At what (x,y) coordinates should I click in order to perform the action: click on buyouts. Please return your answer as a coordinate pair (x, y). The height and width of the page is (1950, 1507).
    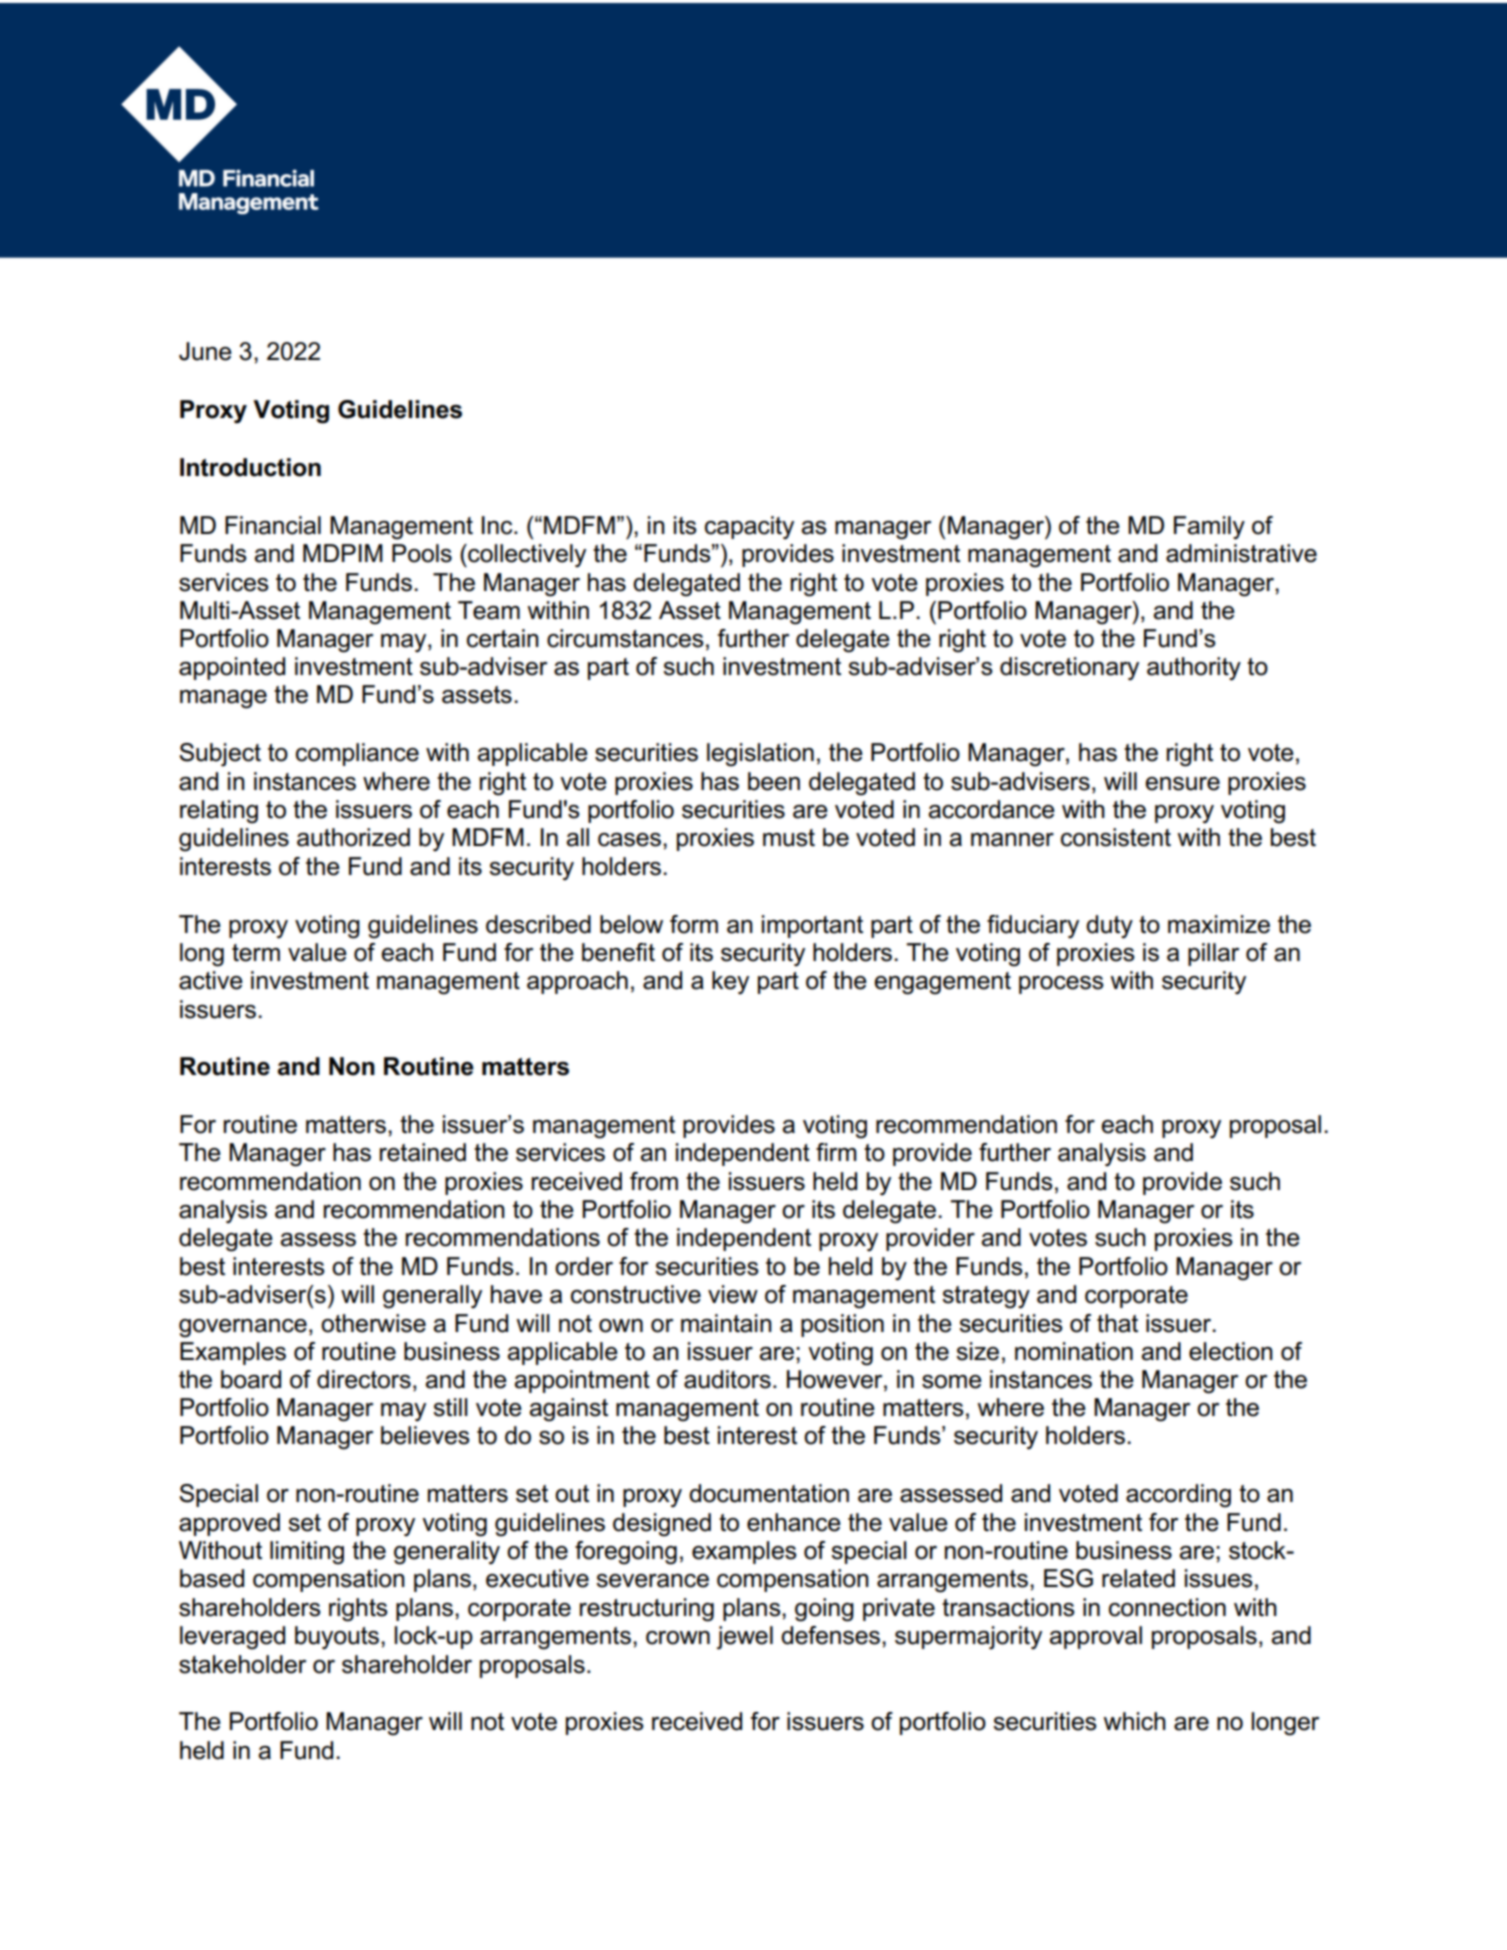
    Looking at the image, I should click on (337, 1637).
